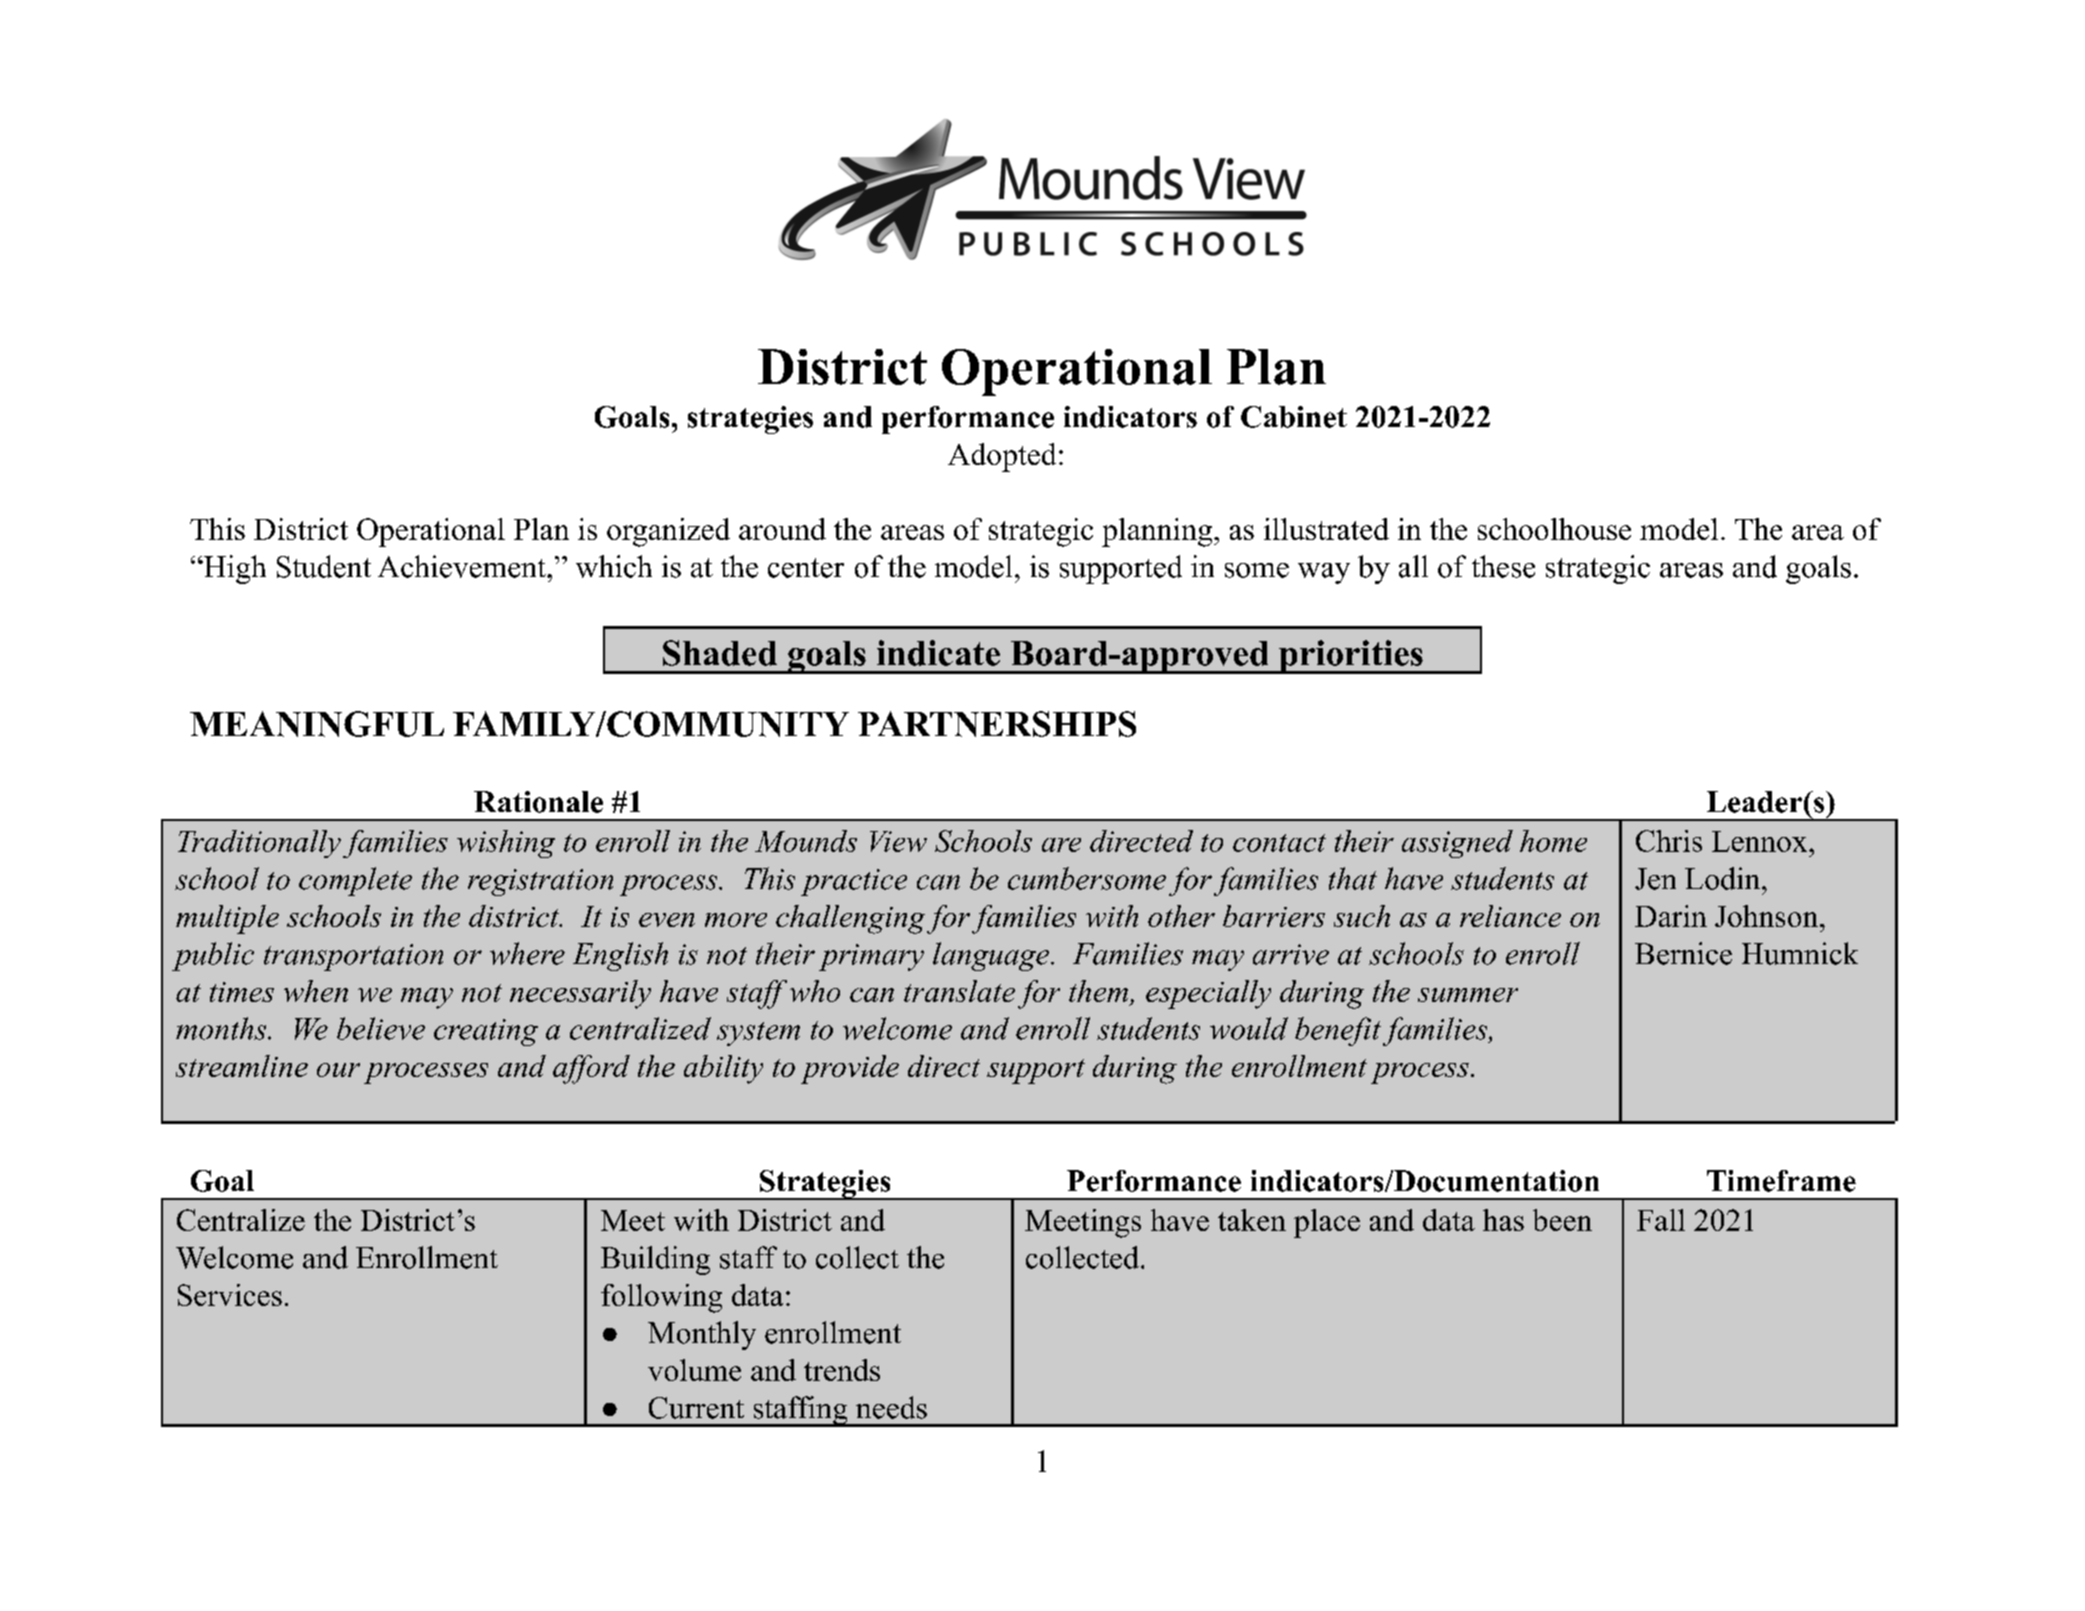  I want to click on priorities, so click(1351, 657).
